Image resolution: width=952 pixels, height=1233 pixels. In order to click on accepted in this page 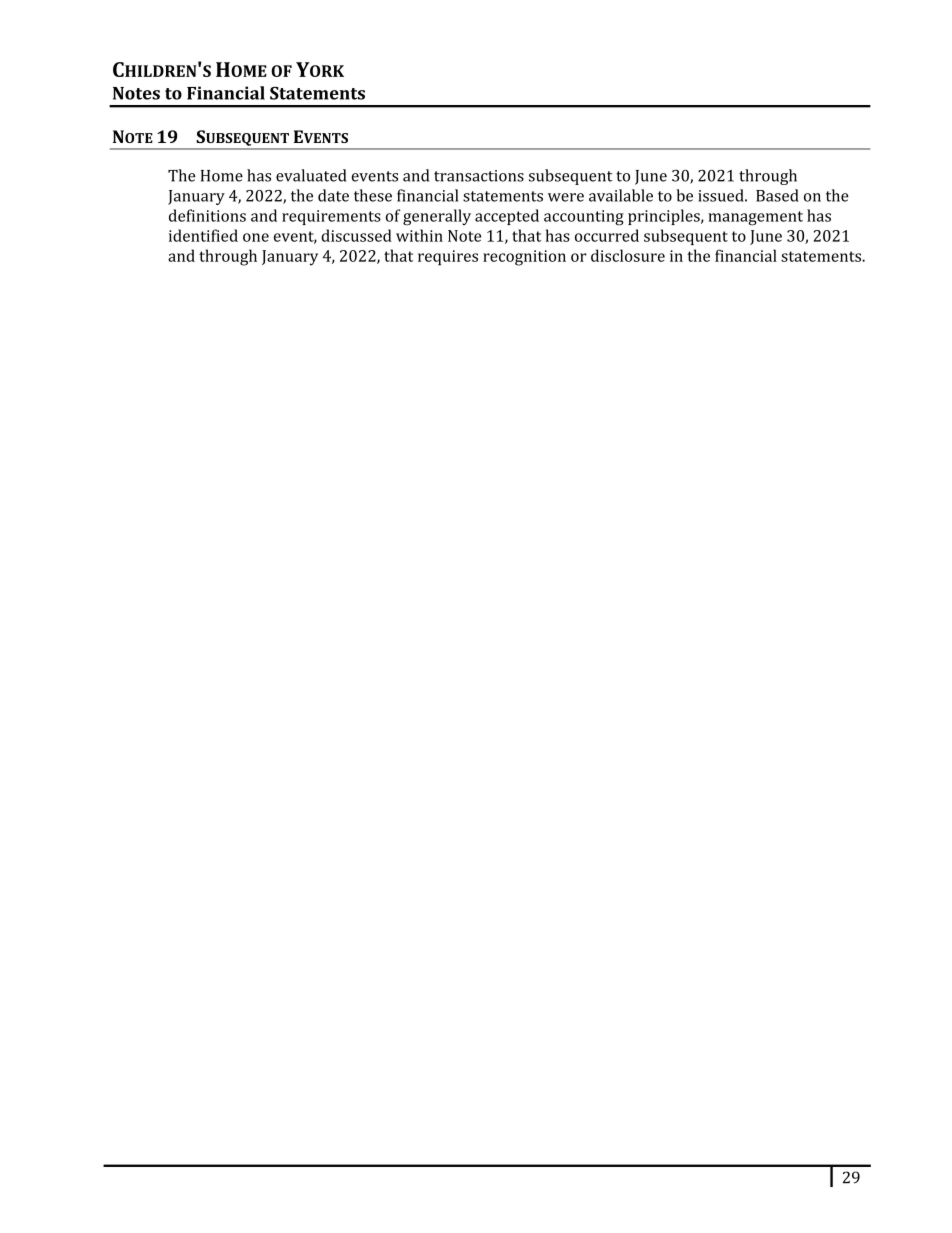, I will do `click(507, 217)`.
